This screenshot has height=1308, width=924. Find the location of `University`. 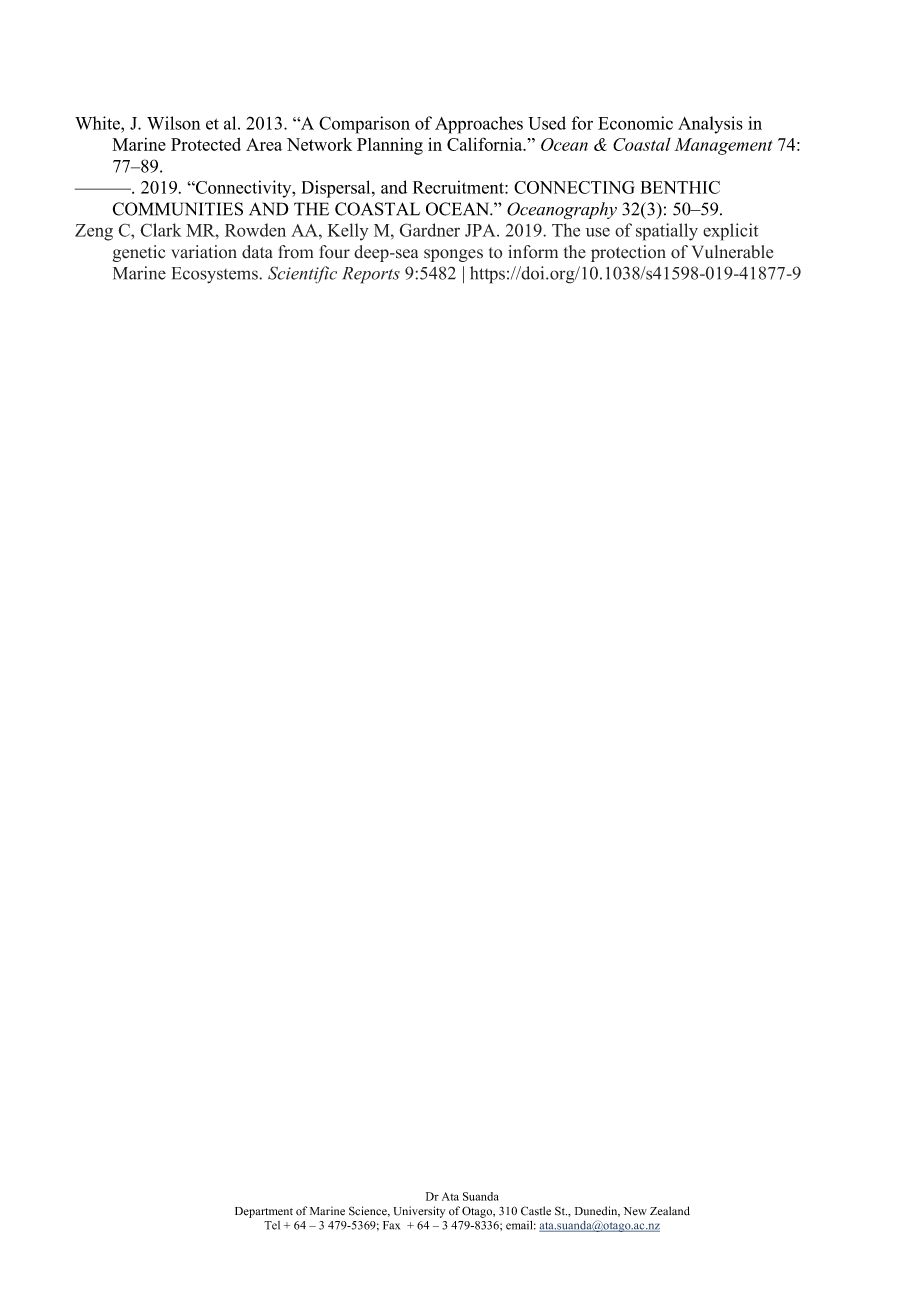

University is located at coordinates (419, 1212).
